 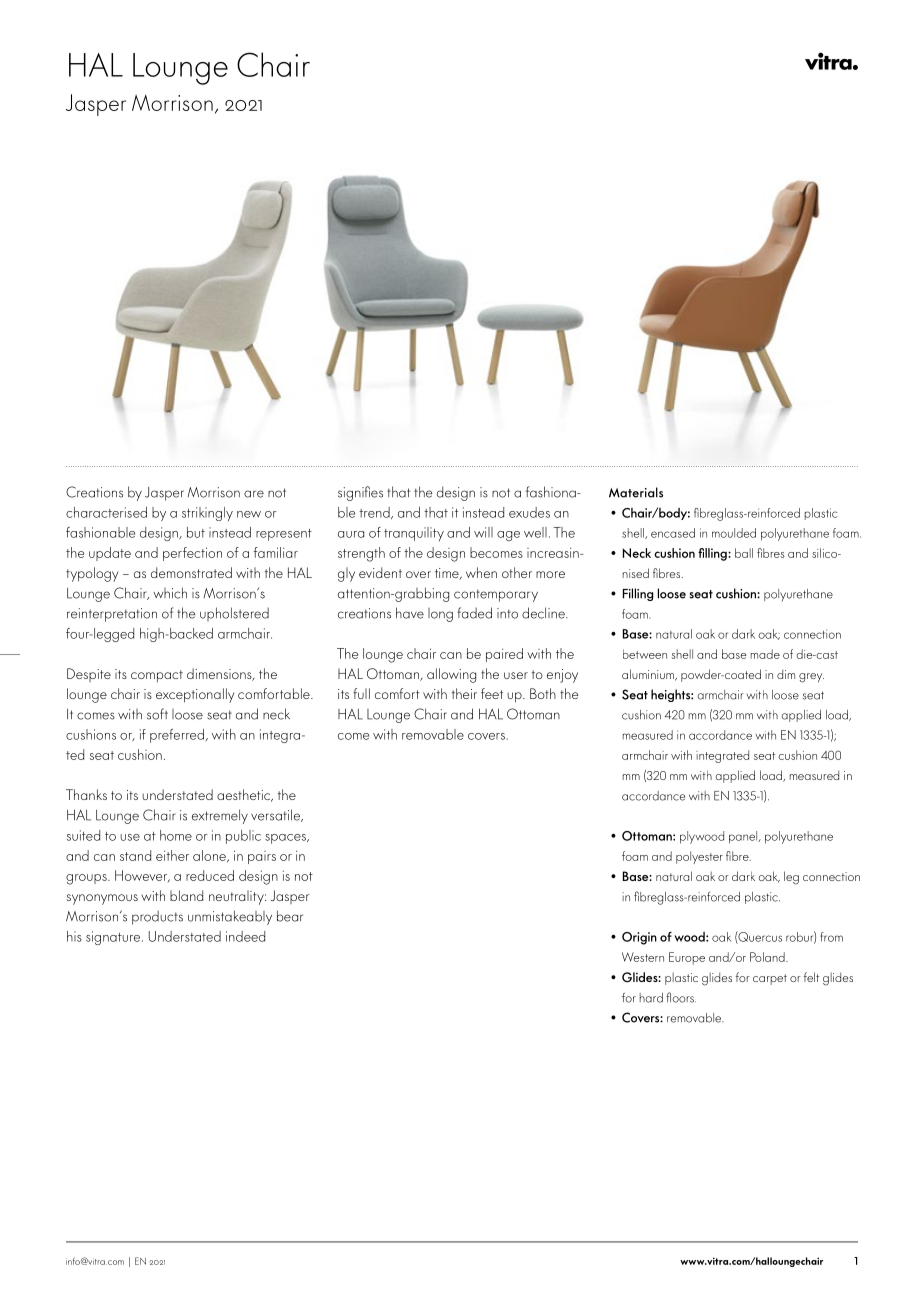 What do you see at coordinates (765, 654) in the image?
I see `made` at bounding box center [765, 654].
